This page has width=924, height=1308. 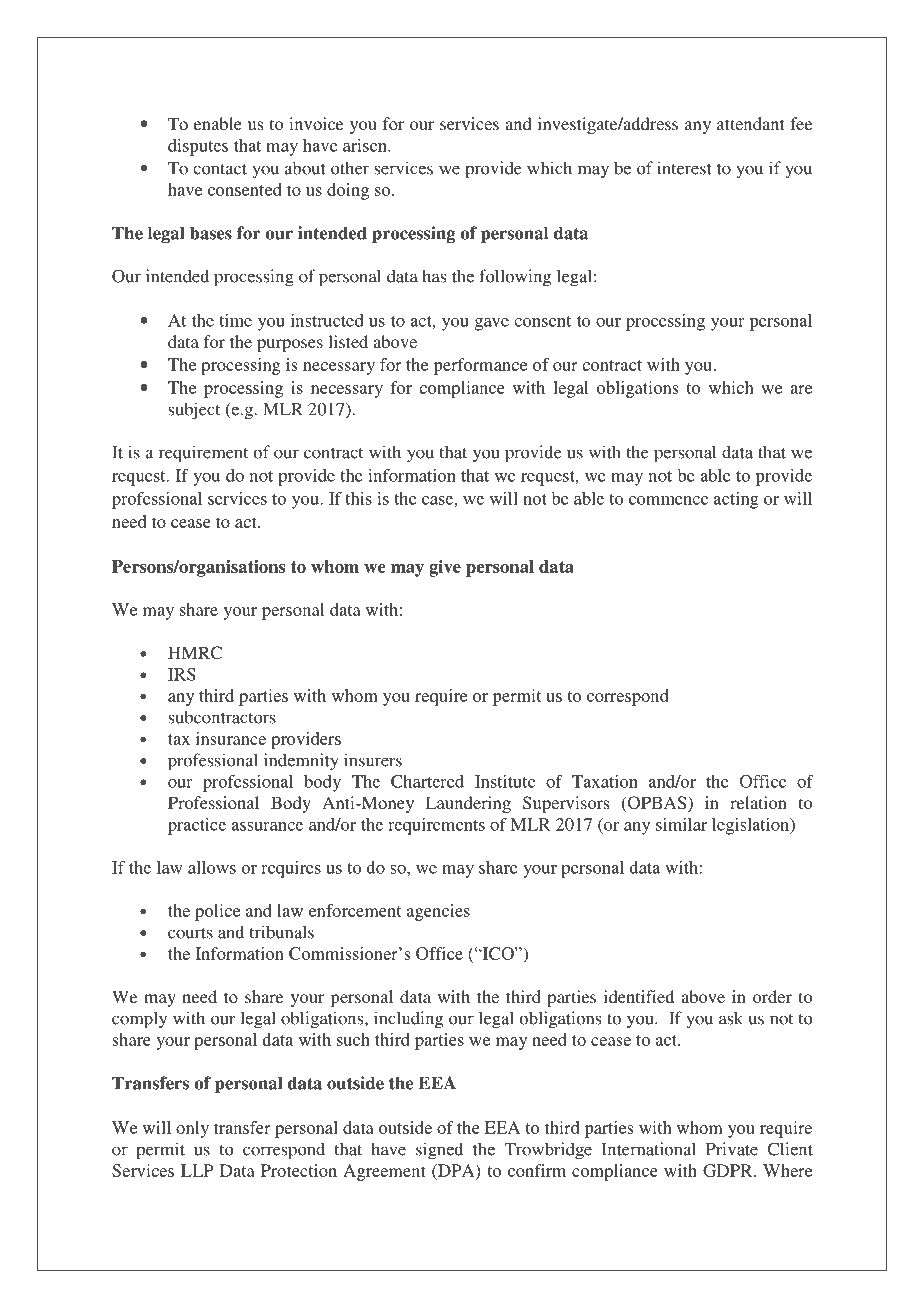 What do you see at coordinates (684, 168) in the page?
I see `interest` at bounding box center [684, 168].
